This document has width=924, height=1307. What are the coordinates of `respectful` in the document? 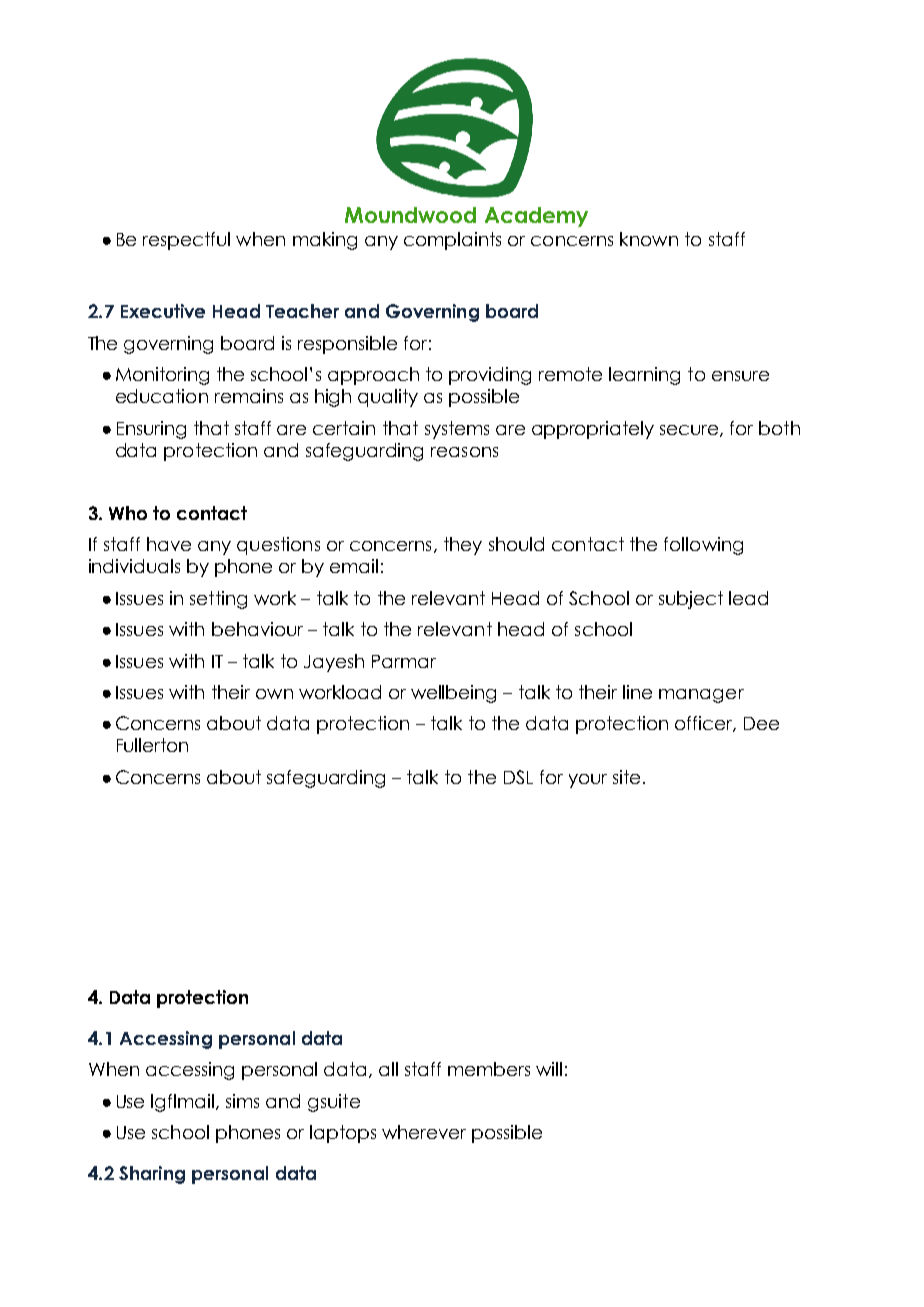 It's located at (186, 241).
